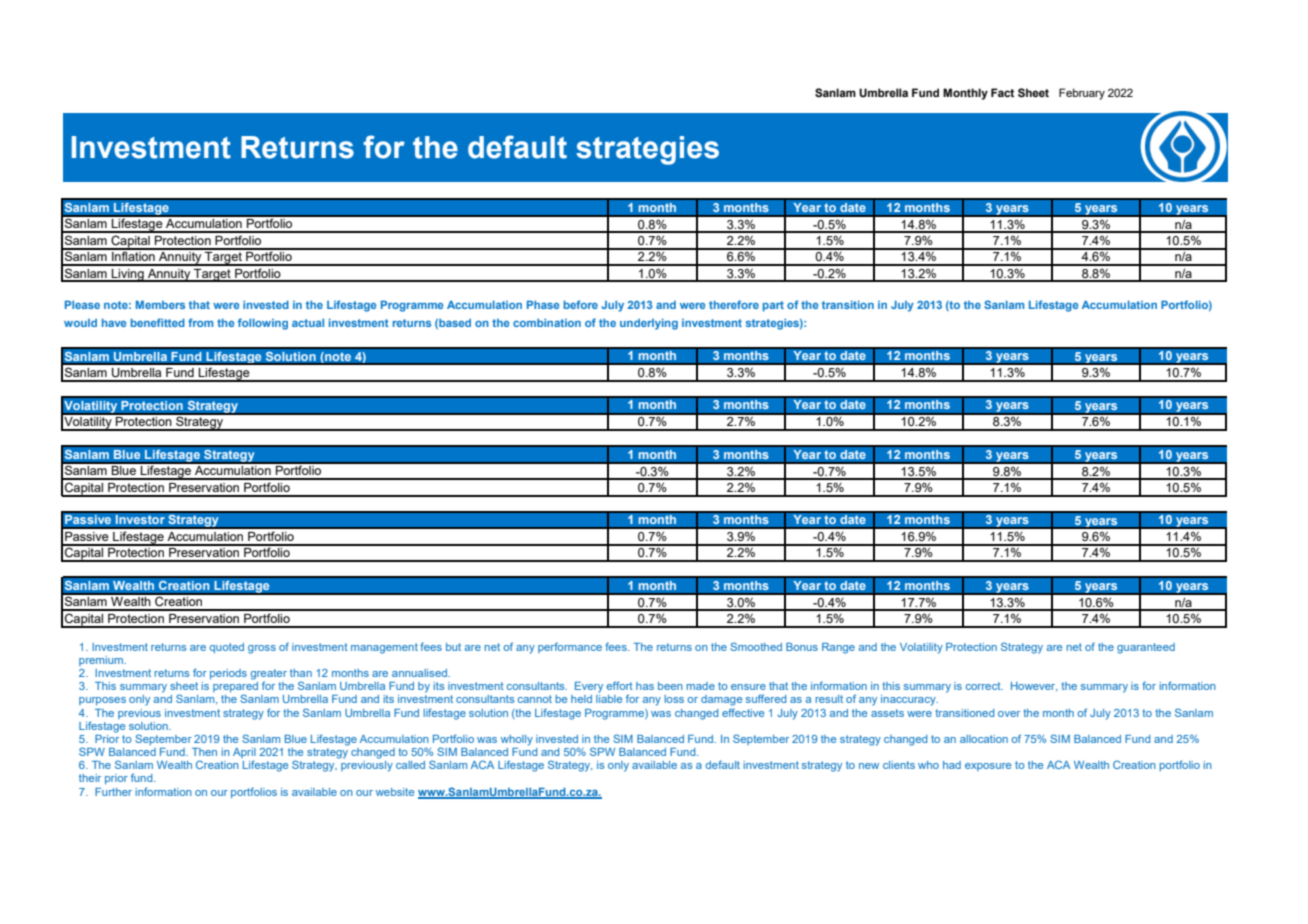  Describe the element at coordinates (1082, 94) in the document. I see `February` at that location.
